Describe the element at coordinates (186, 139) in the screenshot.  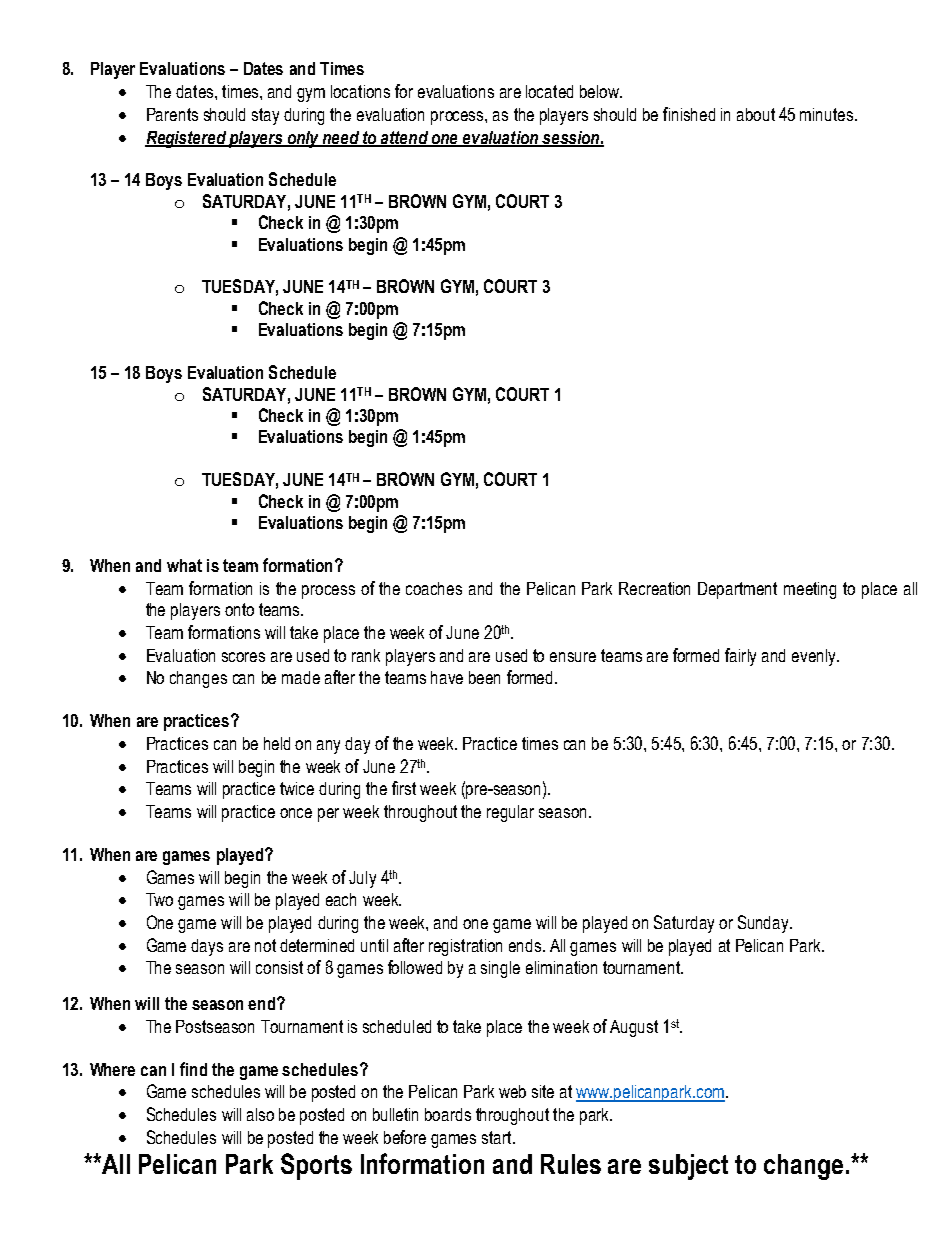
I see `Registered` at that location.
